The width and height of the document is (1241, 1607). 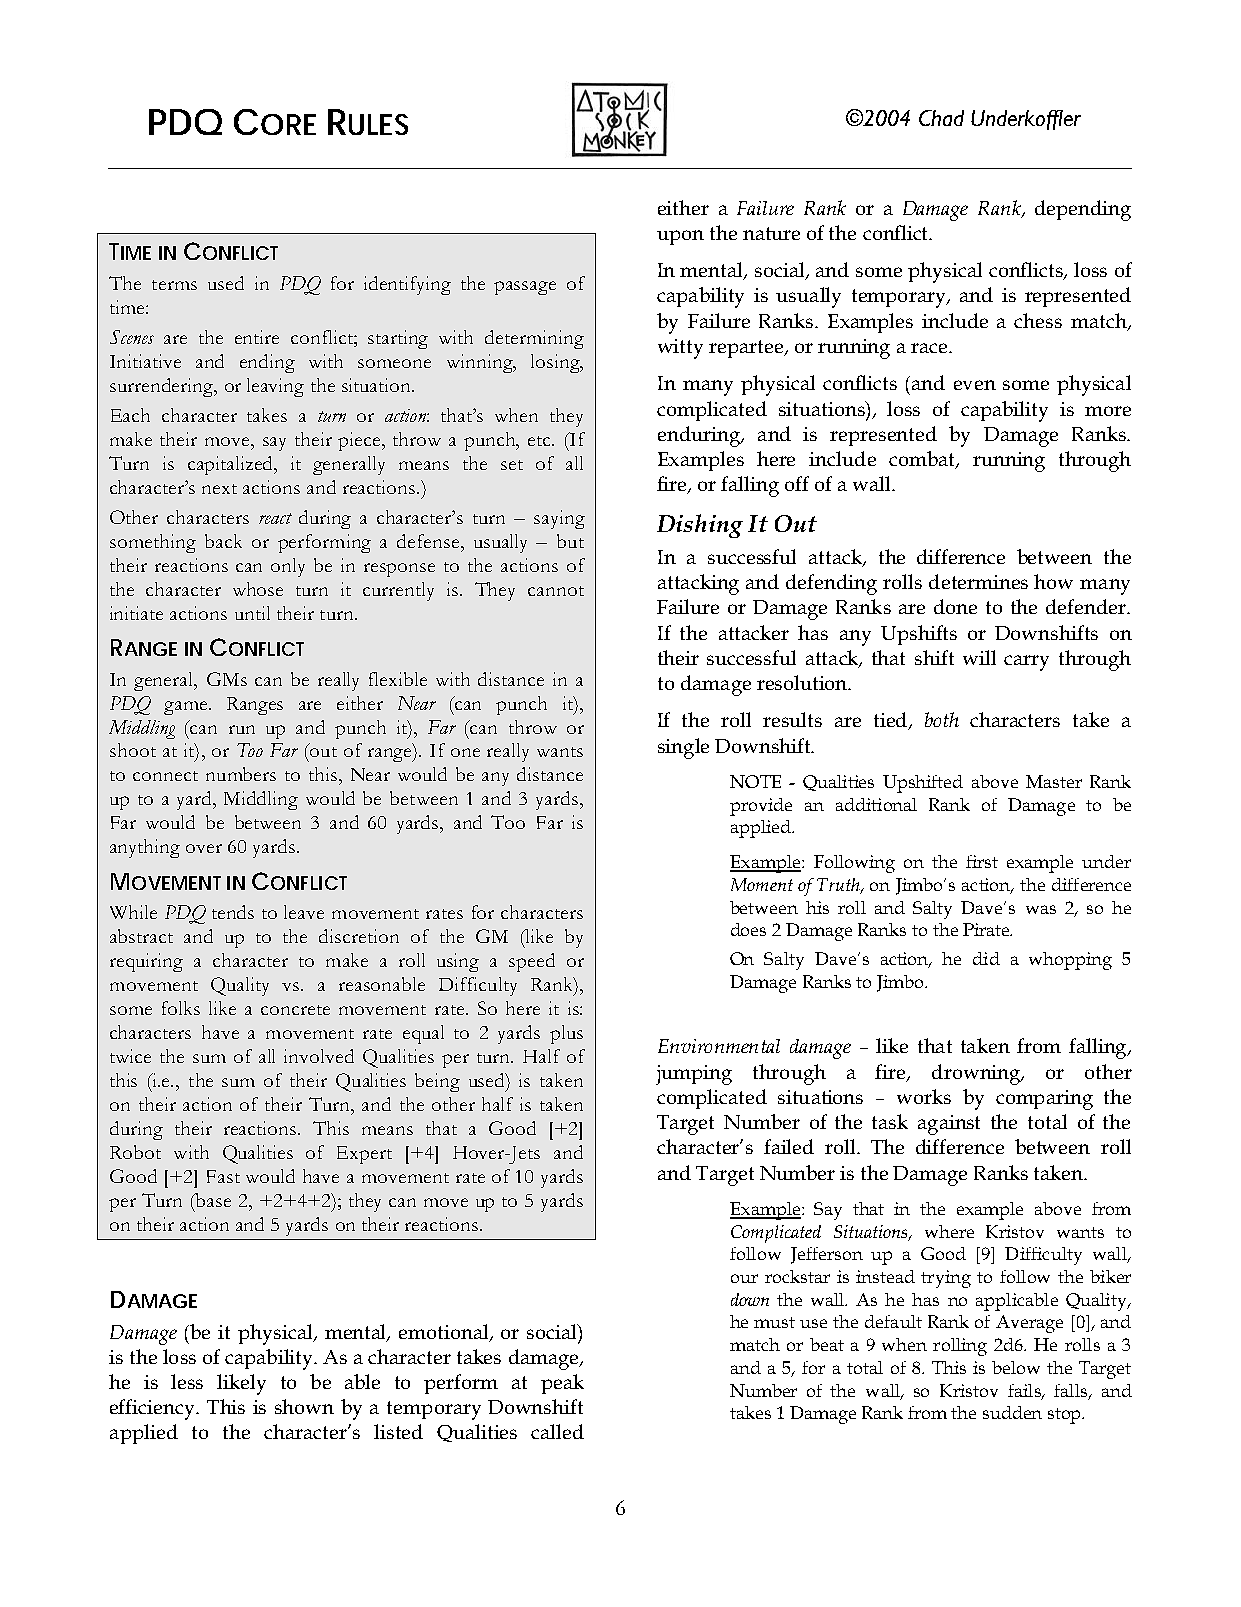 I want to click on upon, so click(x=680, y=237).
